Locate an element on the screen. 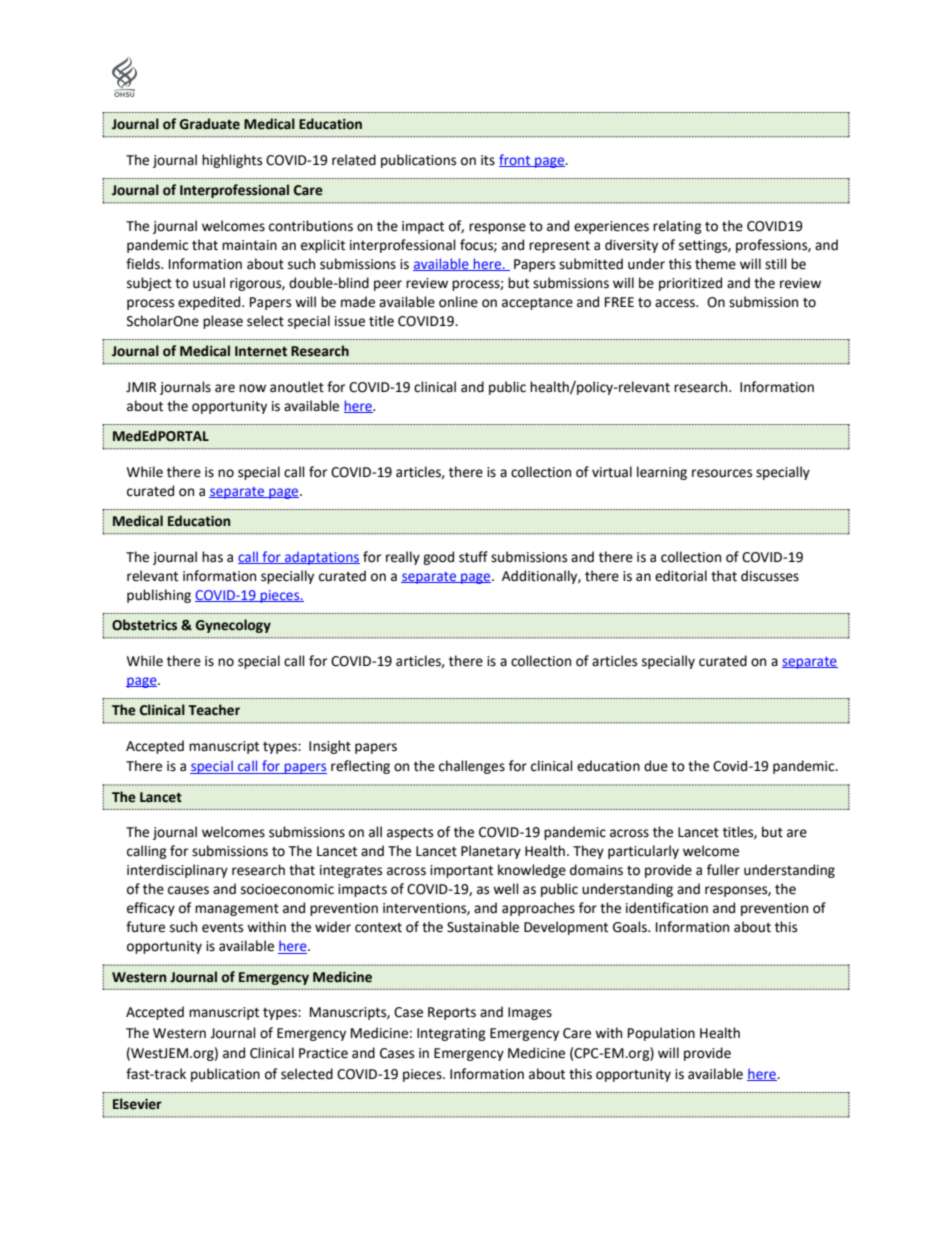 This screenshot has width=952, height=1233. relating is located at coordinates (677, 227).
